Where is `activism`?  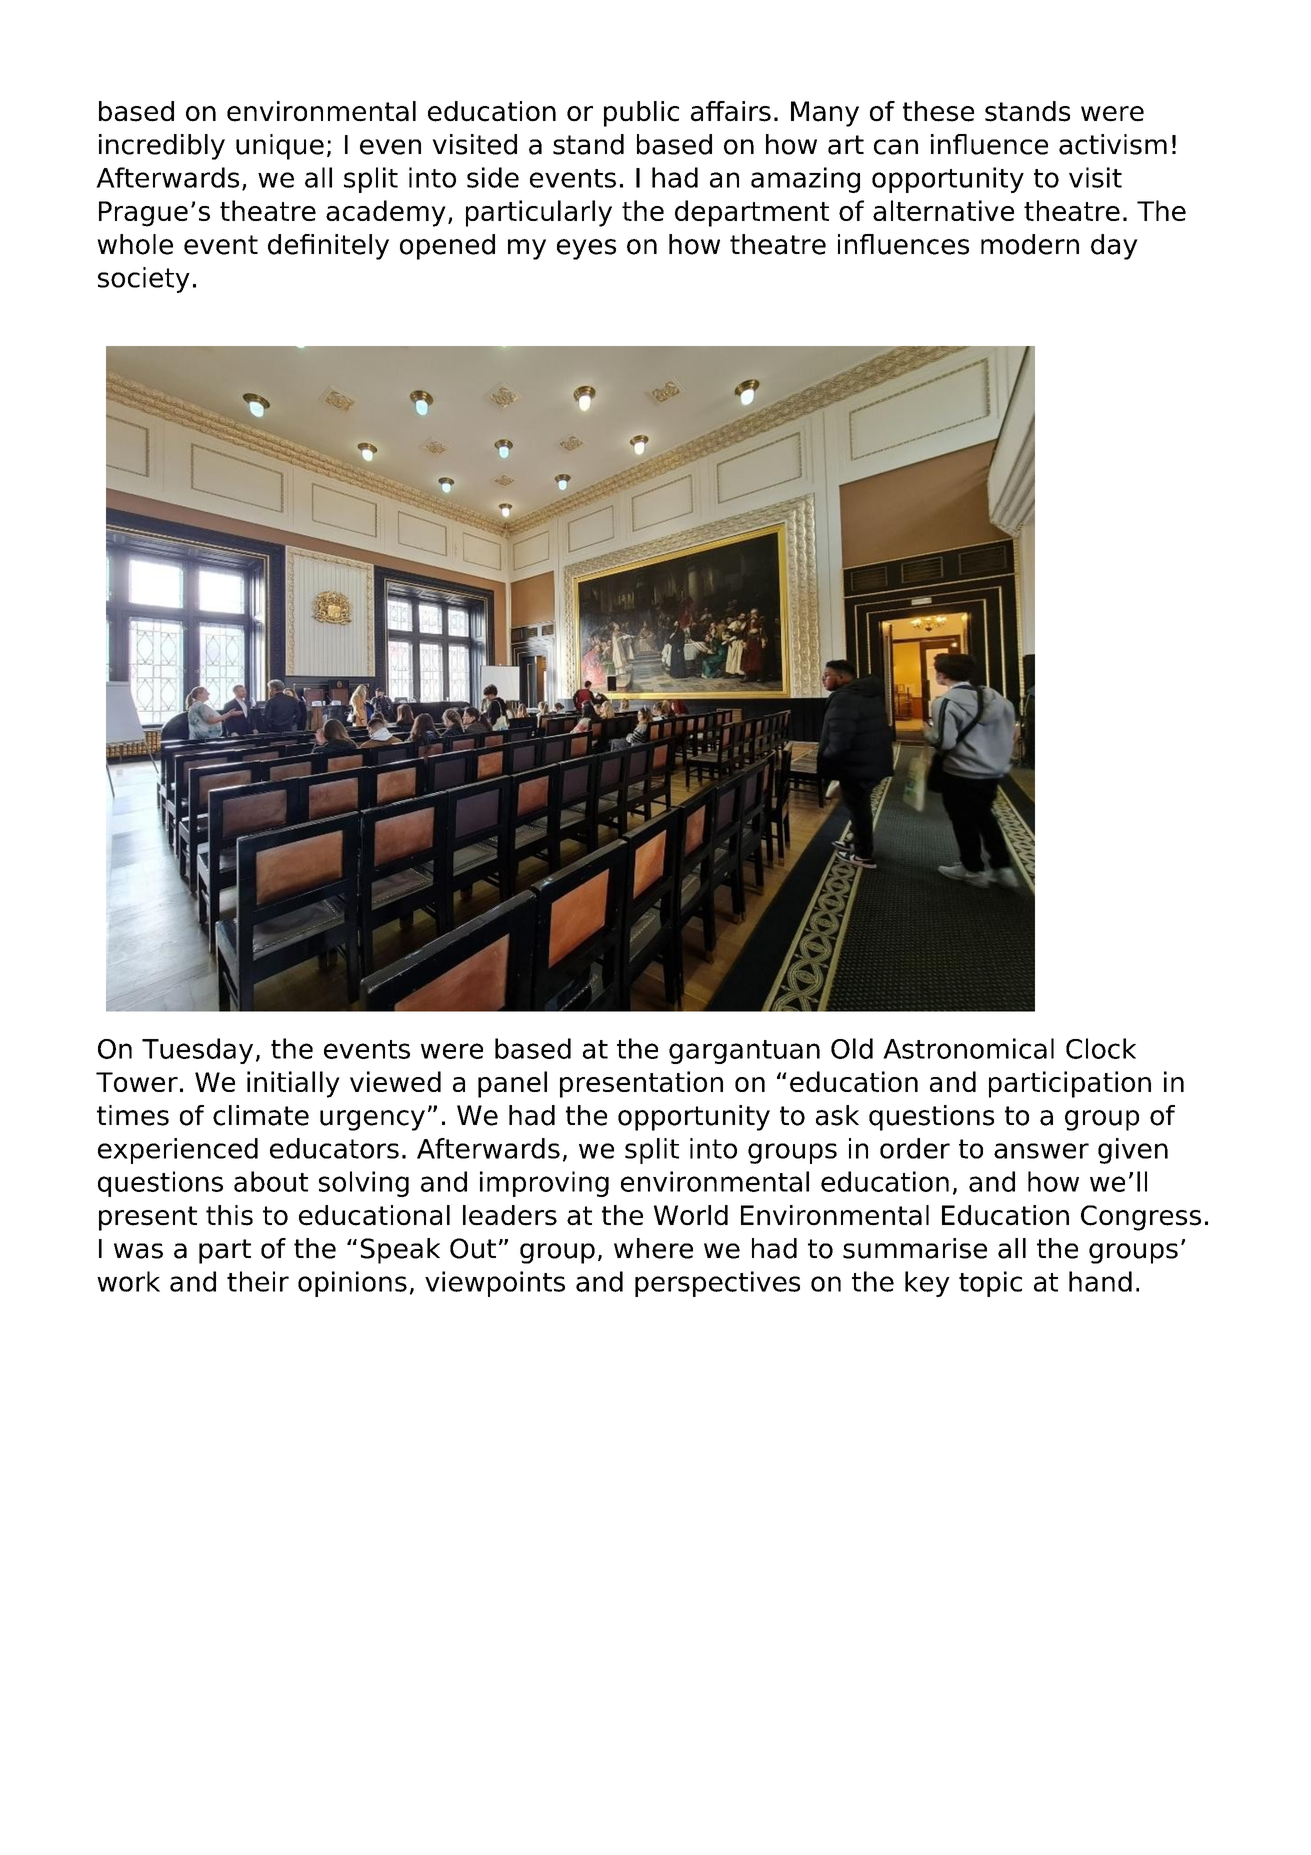
activism is located at coordinates (1113, 144).
